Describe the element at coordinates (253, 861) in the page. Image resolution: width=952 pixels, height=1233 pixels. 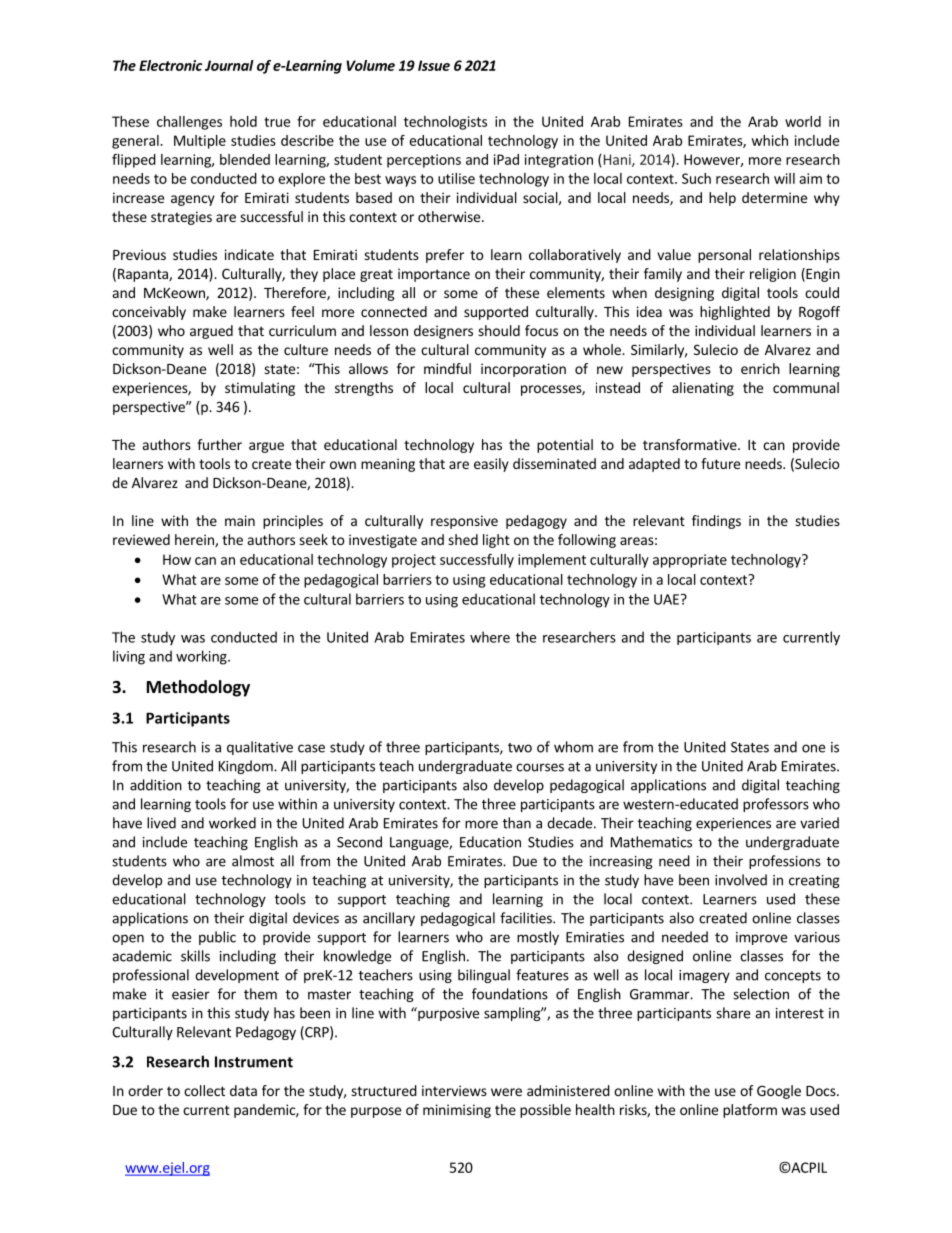
I see `almost` at that location.
